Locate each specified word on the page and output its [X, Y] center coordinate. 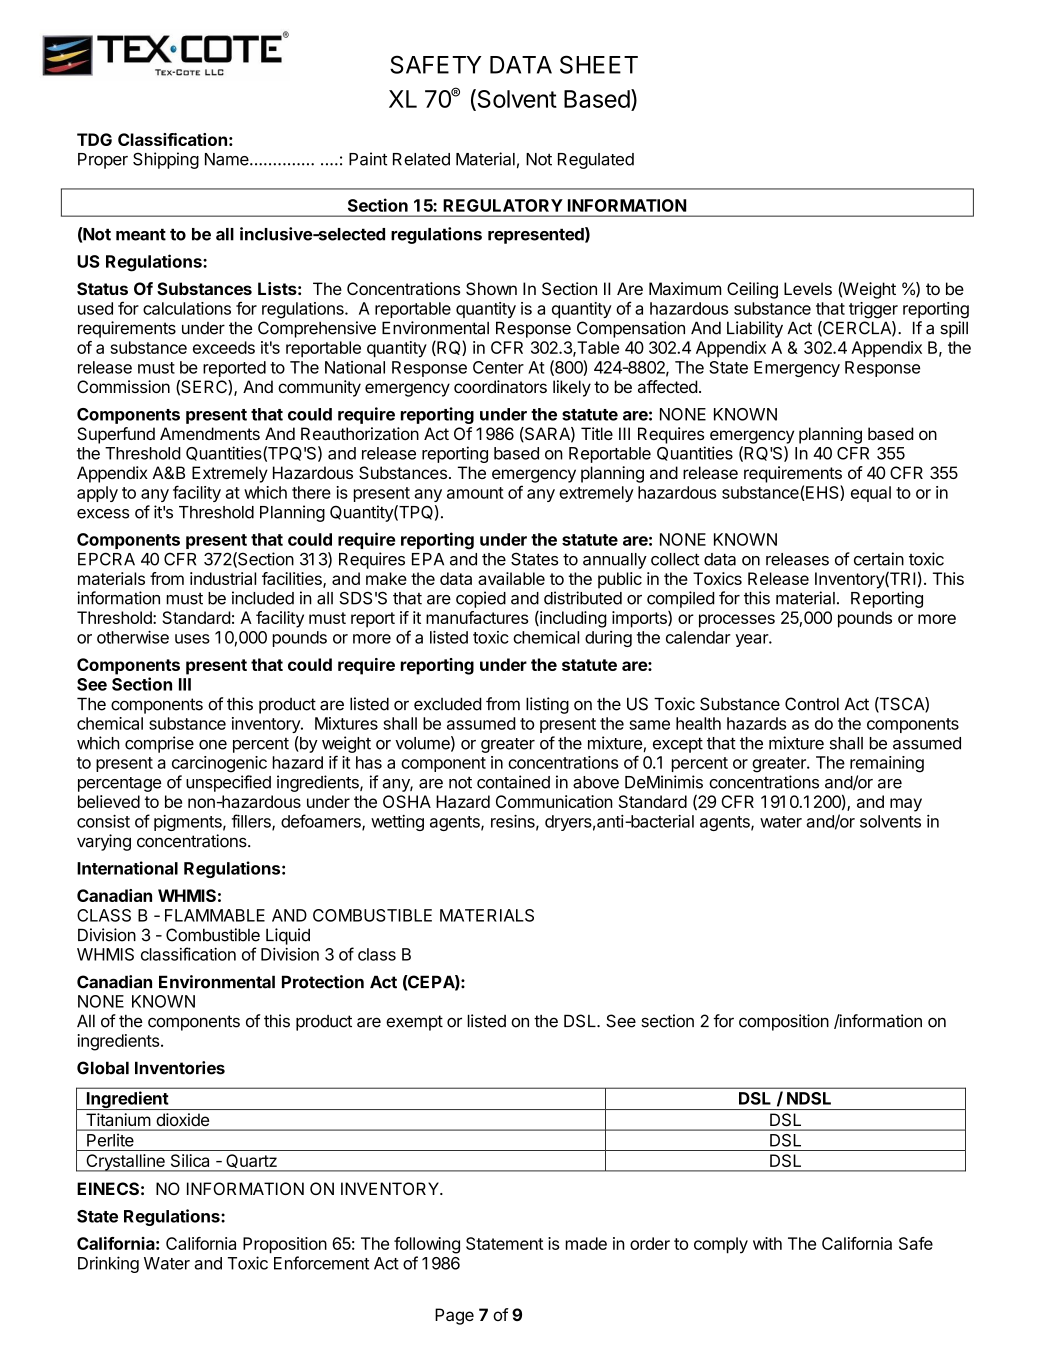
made [586, 1243]
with [767, 1243]
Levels [808, 288]
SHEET [599, 64]
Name [228, 159]
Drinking [108, 1264]
